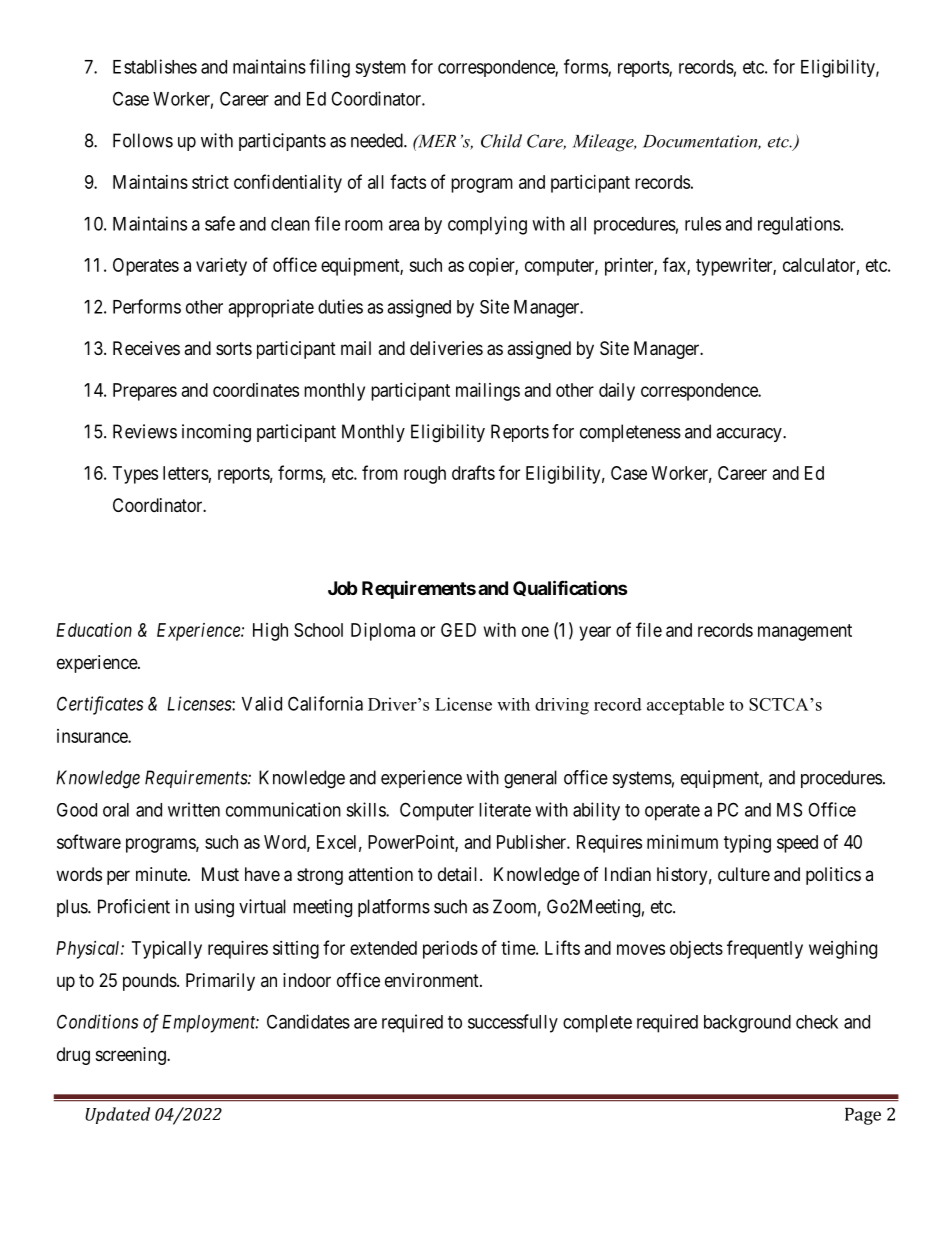 Image resolution: width=952 pixels, height=1233 pixels. I want to click on Certificates, so click(100, 705).
